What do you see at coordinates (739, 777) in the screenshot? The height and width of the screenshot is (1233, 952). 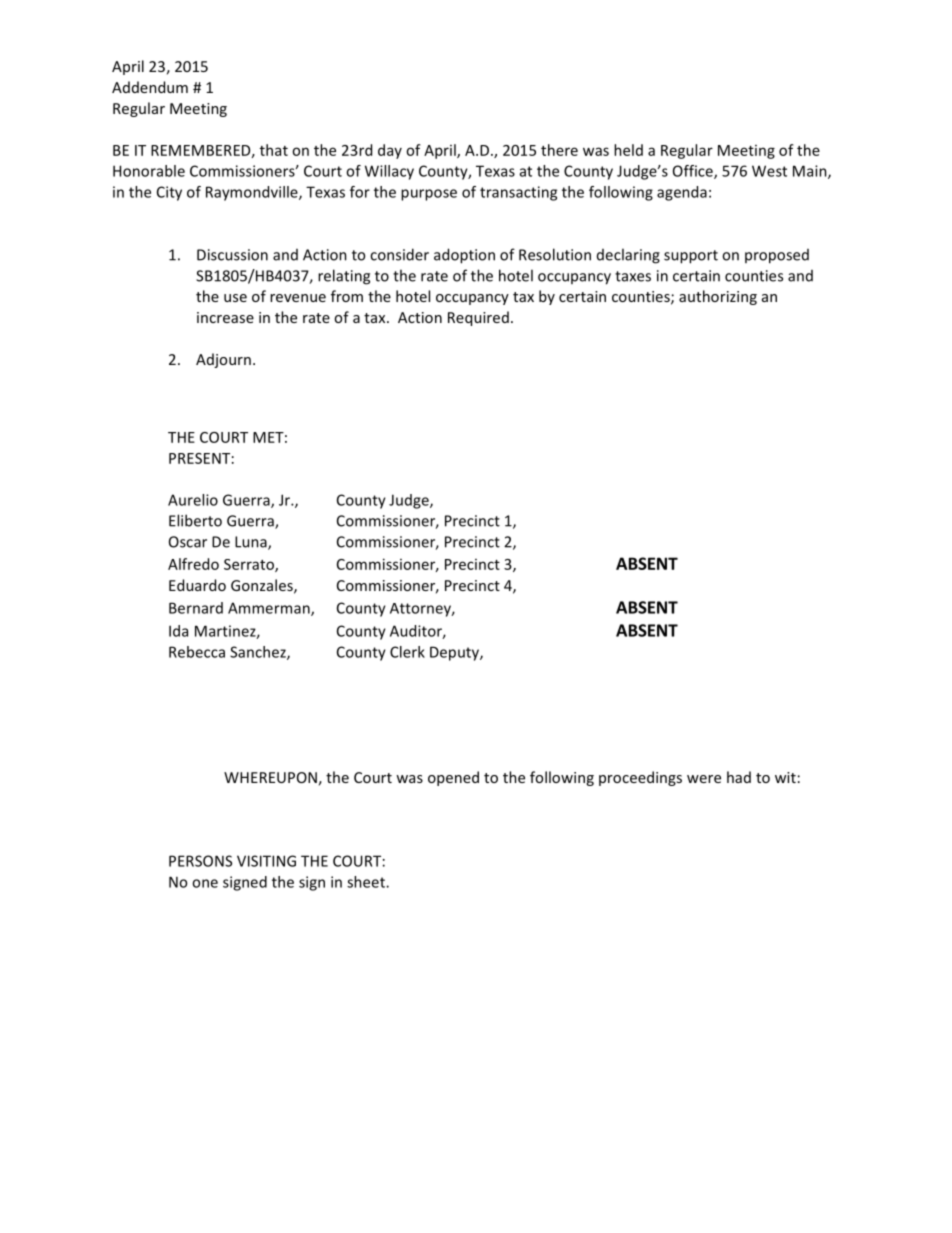 I see `had` at bounding box center [739, 777].
